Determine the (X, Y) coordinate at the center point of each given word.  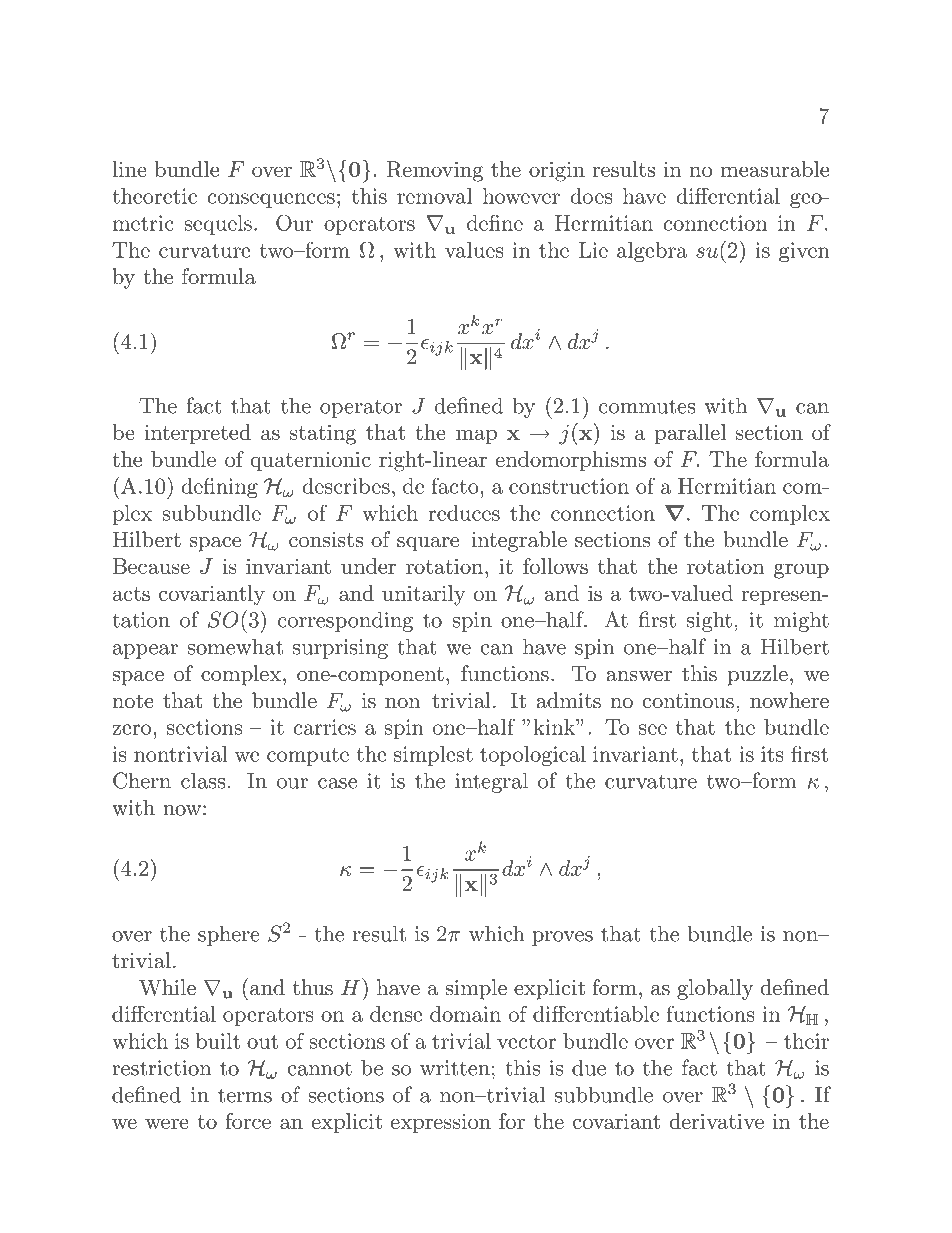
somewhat (235, 646)
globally (715, 989)
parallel (690, 434)
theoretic (154, 196)
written (455, 1068)
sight (709, 621)
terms (245, 1095)
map (476, 436)
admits (568, 700)
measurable (774, 169)
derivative (716, 1121)
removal (434, 196)
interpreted (198, 434)
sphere (229, 935)
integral (491, 782)
